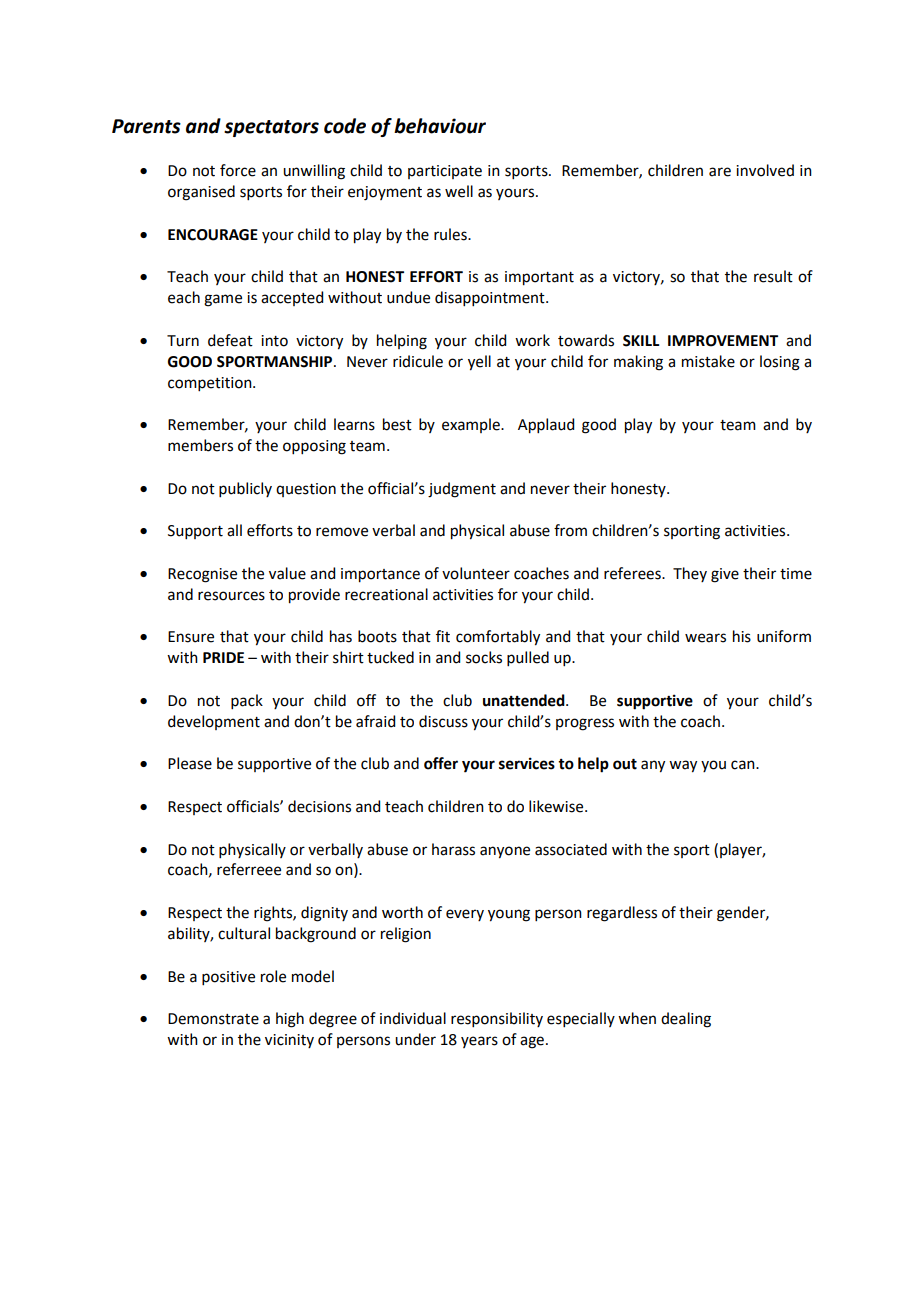  Describe the element at coordinates (231, 596) in the page. I see `resources` at that location.
